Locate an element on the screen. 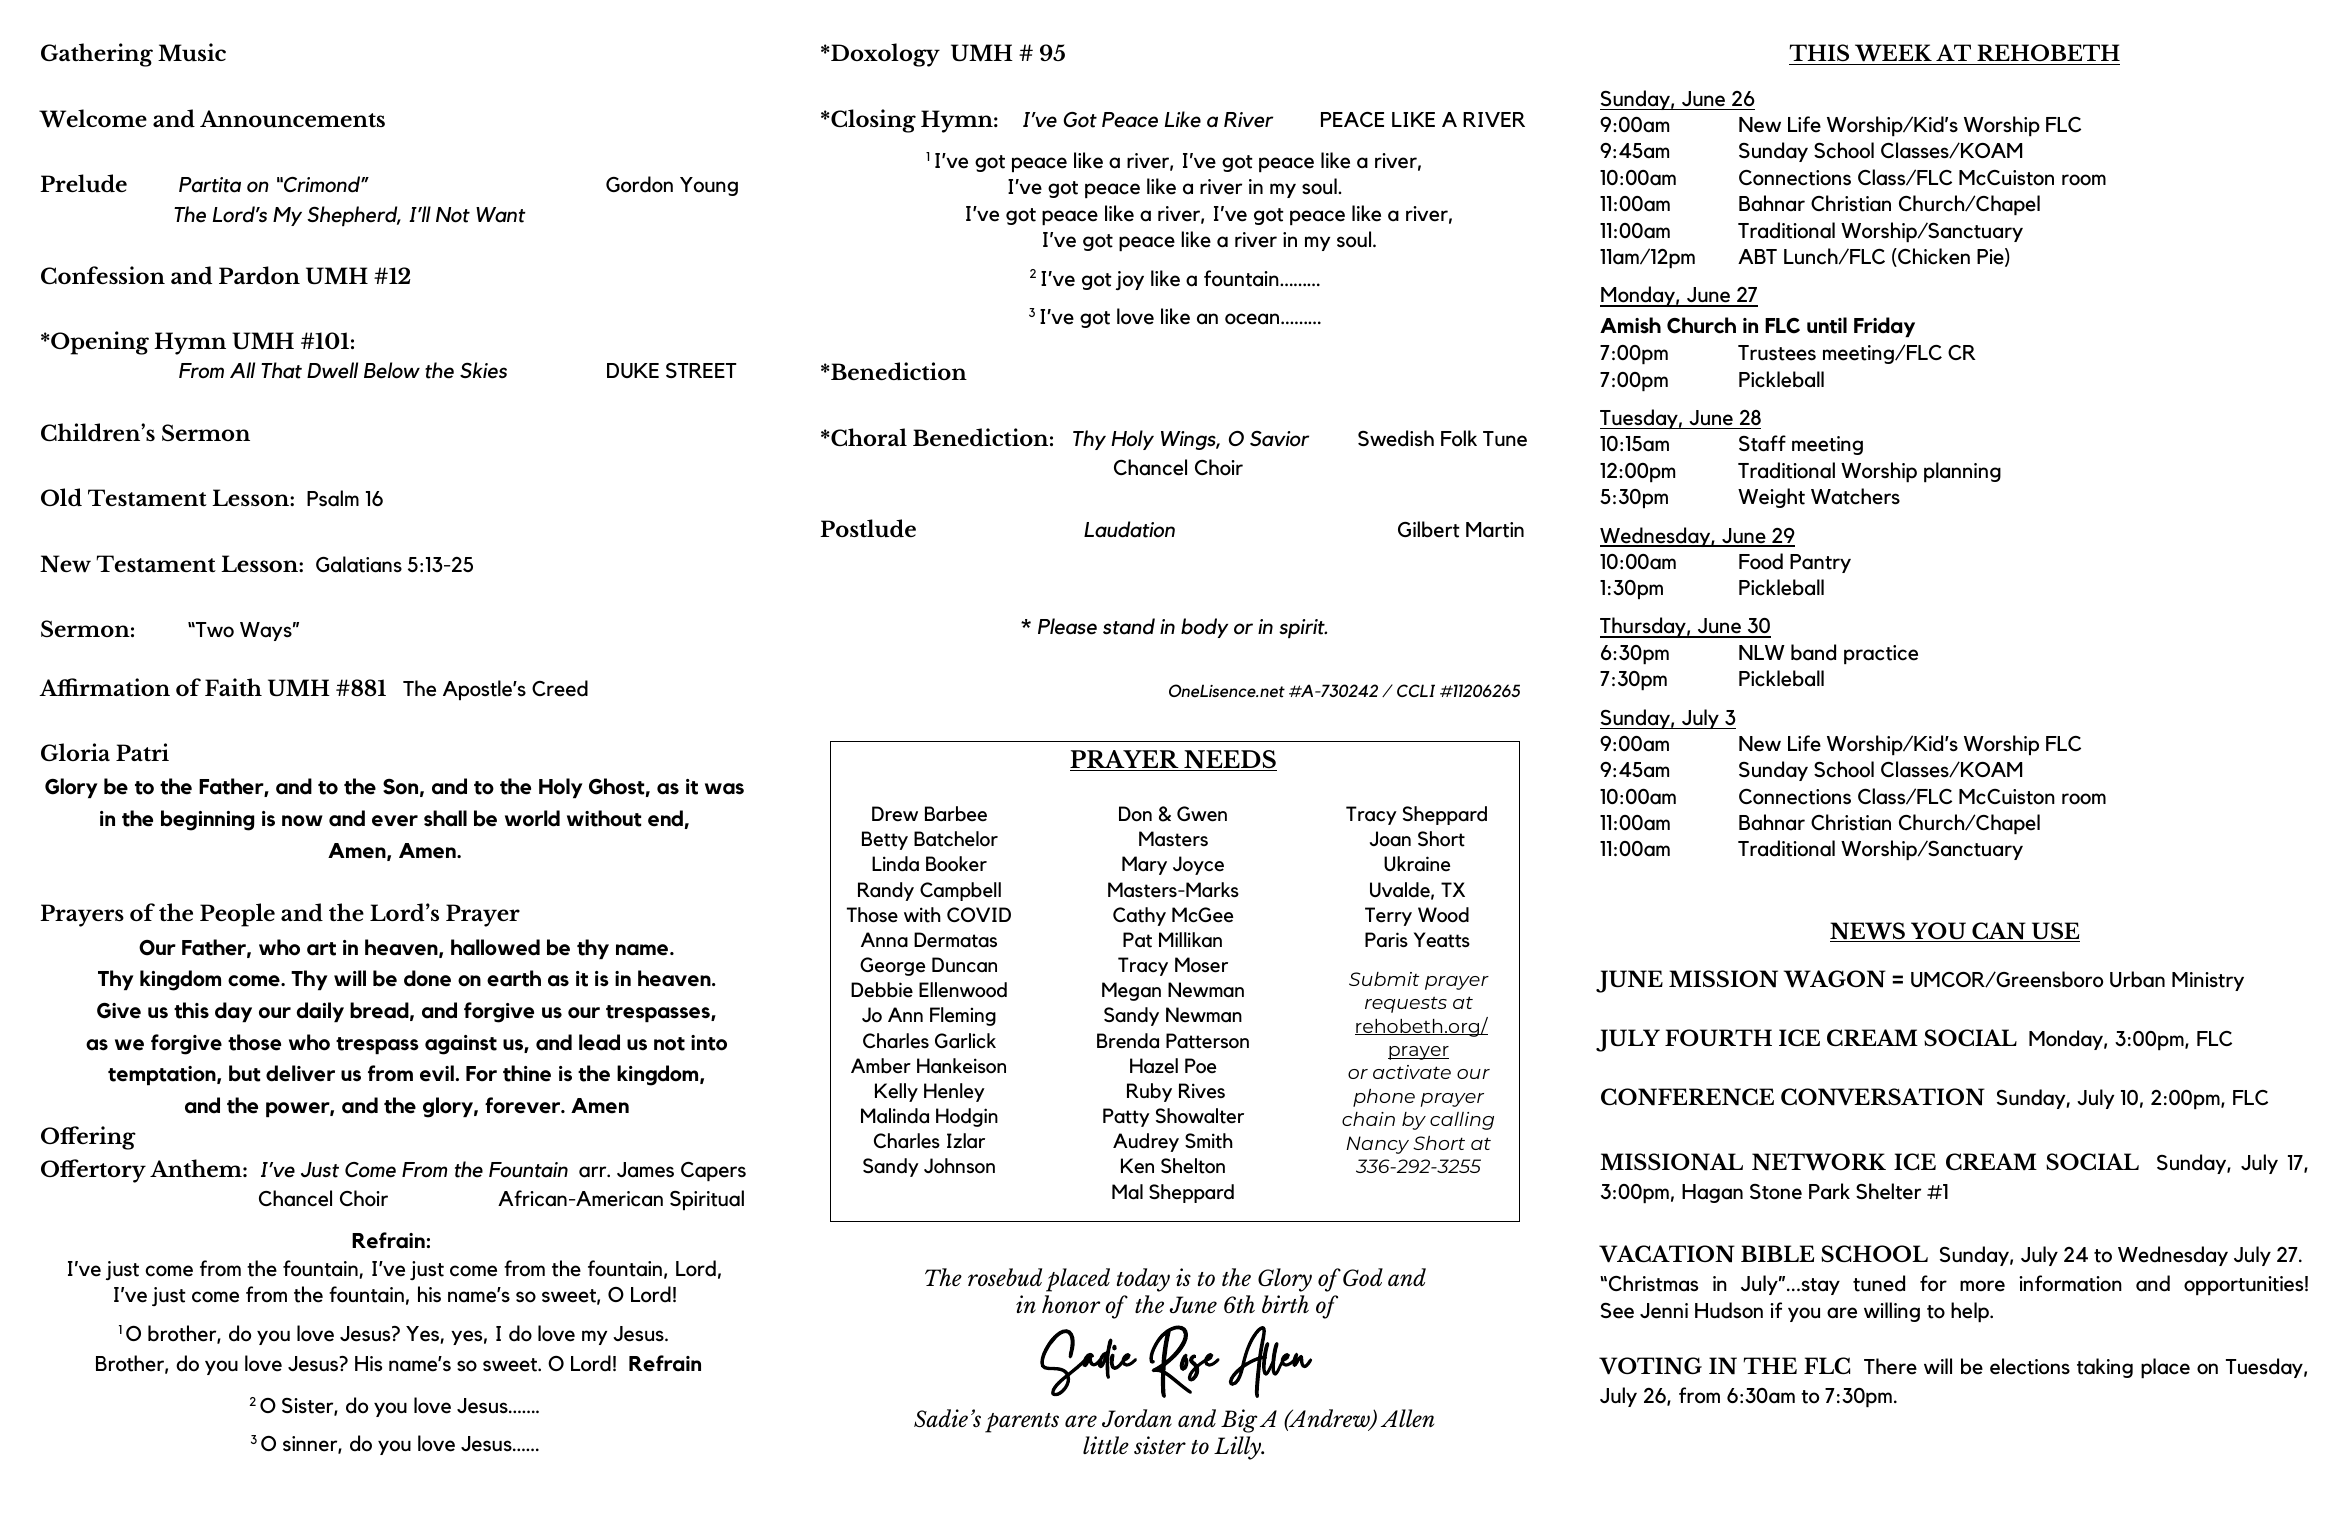 This screenshot has height=1519, width=2347. Closing is located at coordinates (872, 121).
